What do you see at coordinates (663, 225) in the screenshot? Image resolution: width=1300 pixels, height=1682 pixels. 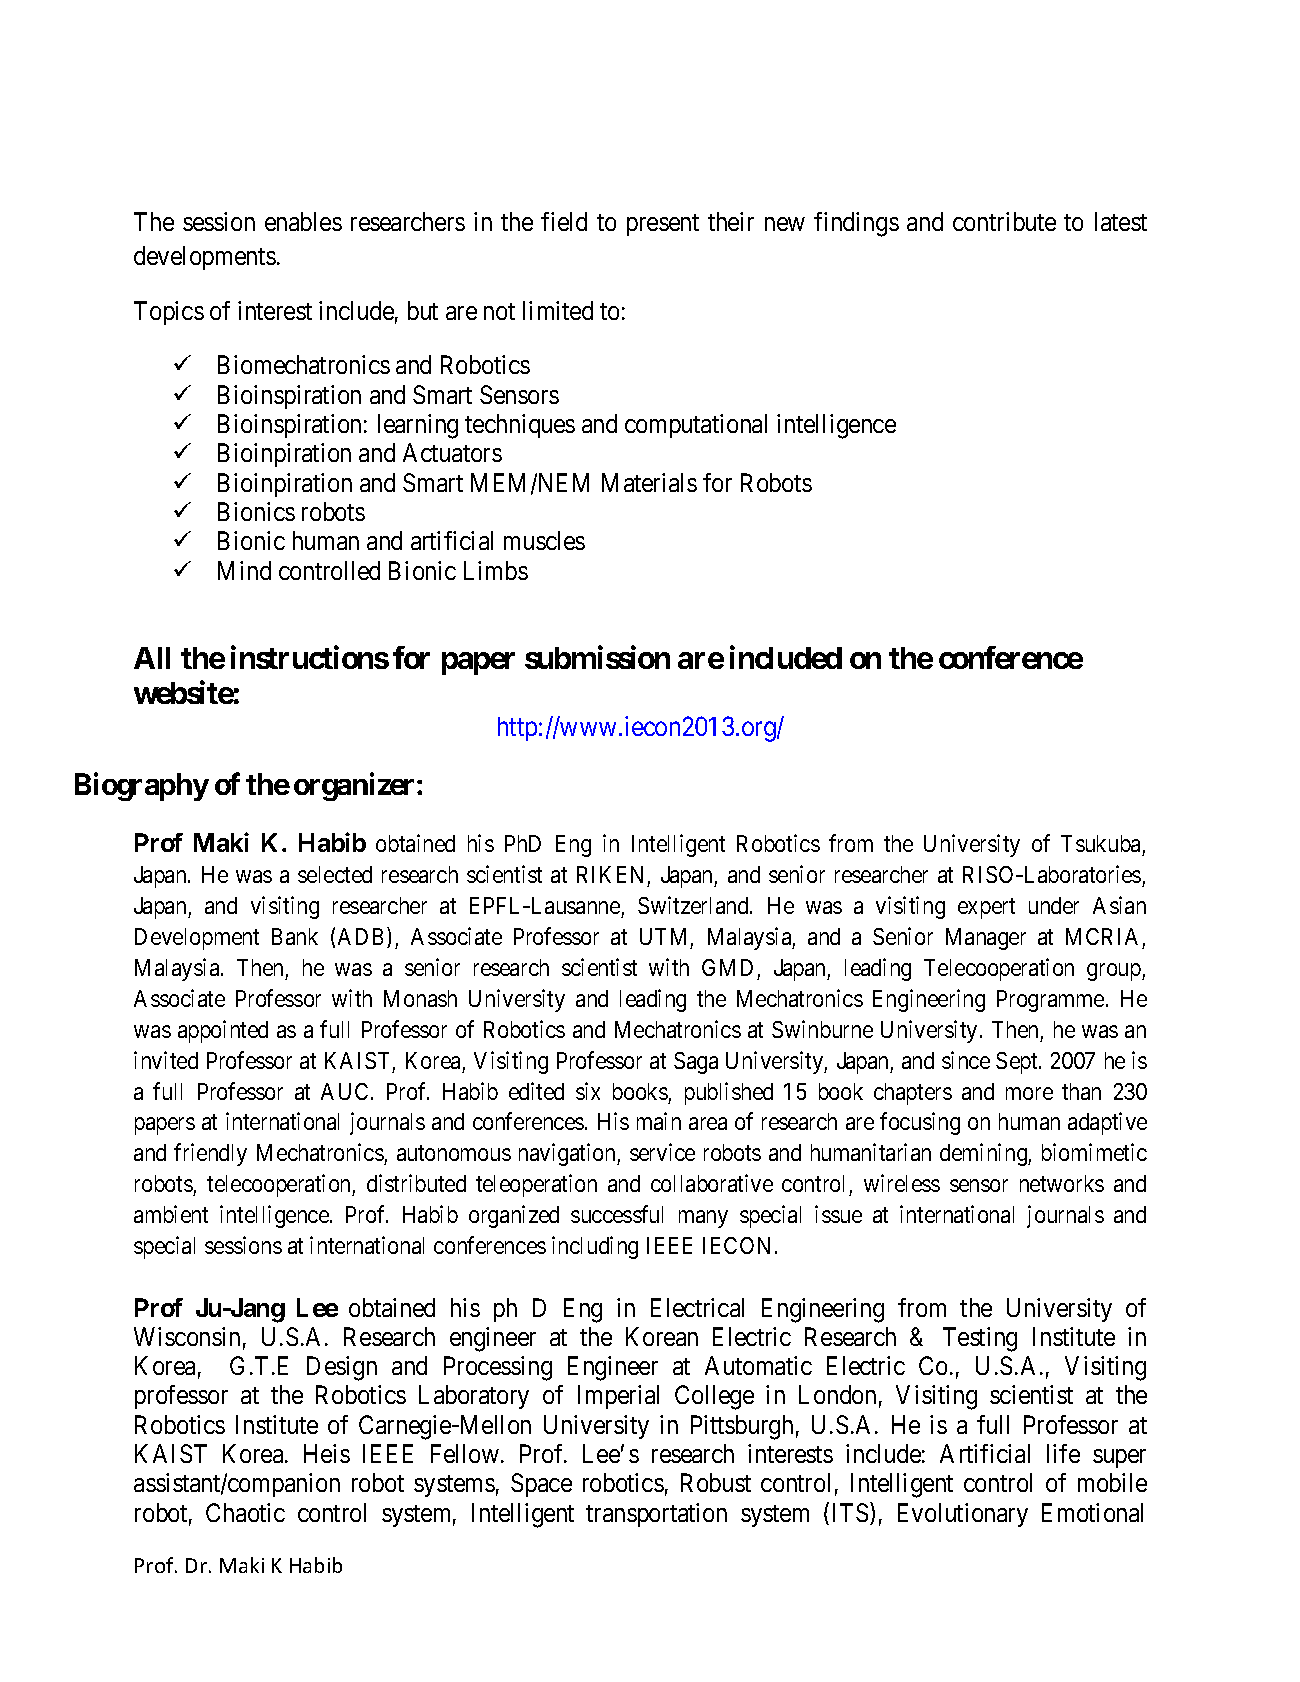 I see `present` at bounding box center [663, 225].
